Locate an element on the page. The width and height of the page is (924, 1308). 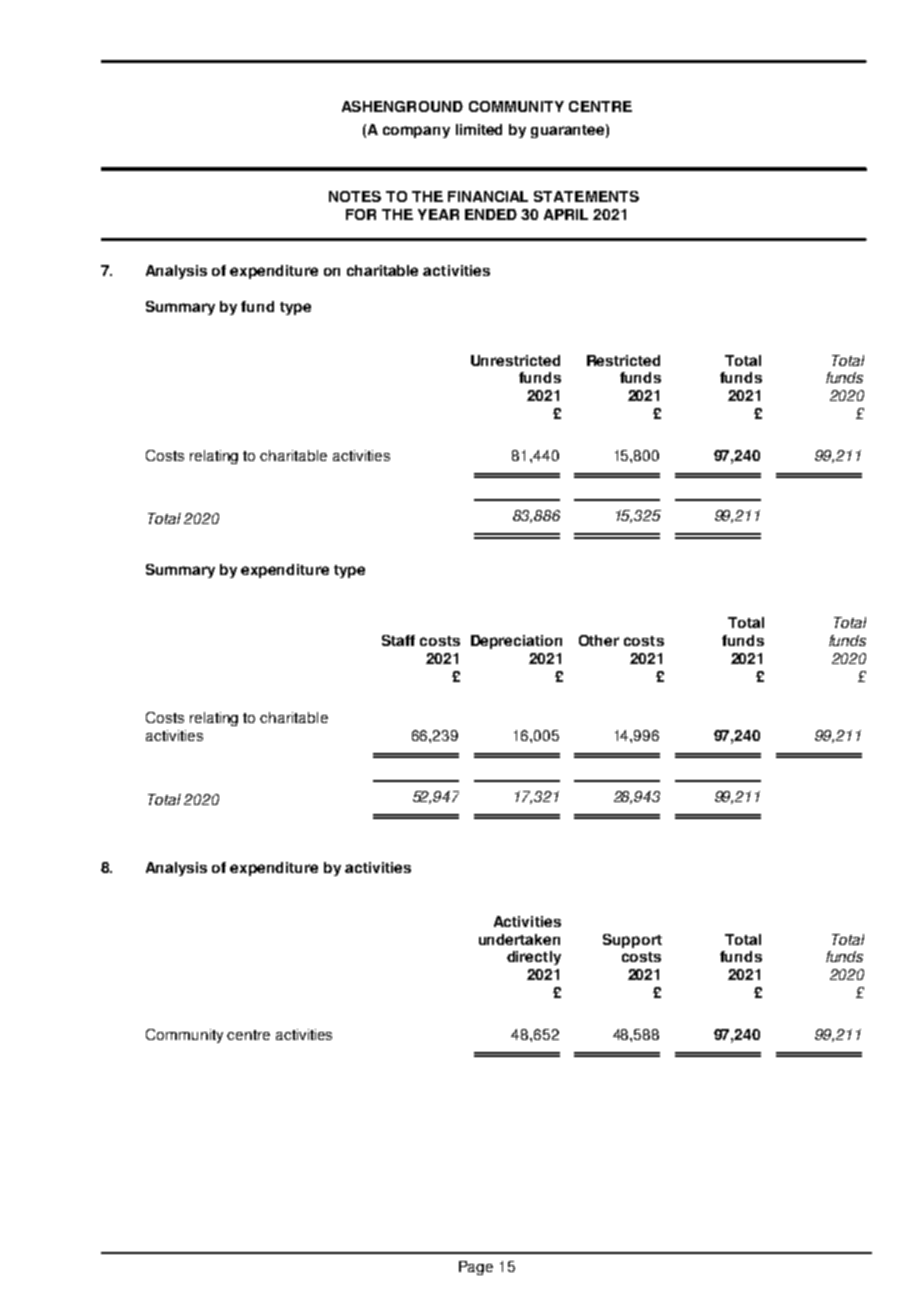
directly is located at coordinates (534, 958).
